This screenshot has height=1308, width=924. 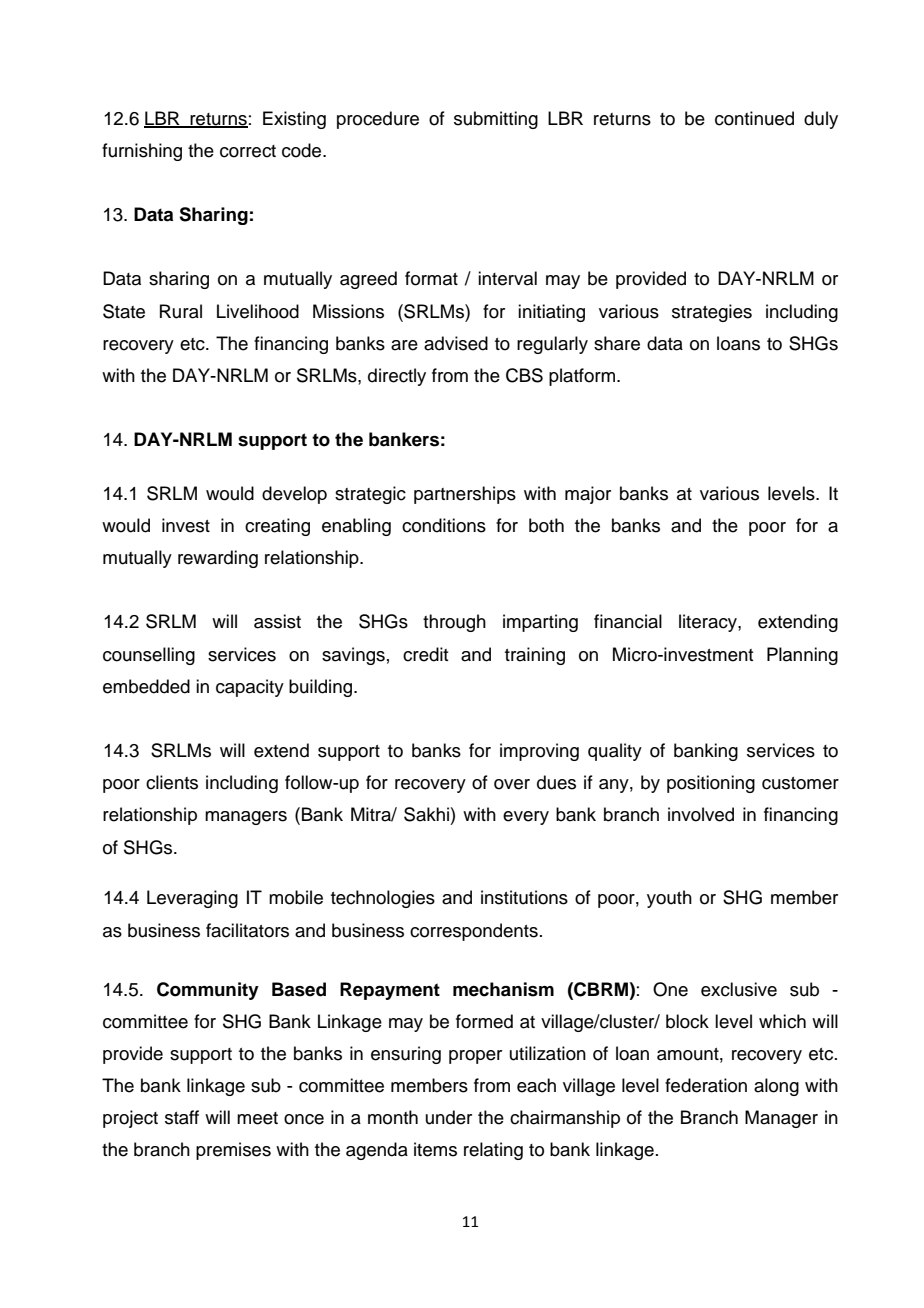 I want to click on Leveraging, so click(x=192, y=899).
